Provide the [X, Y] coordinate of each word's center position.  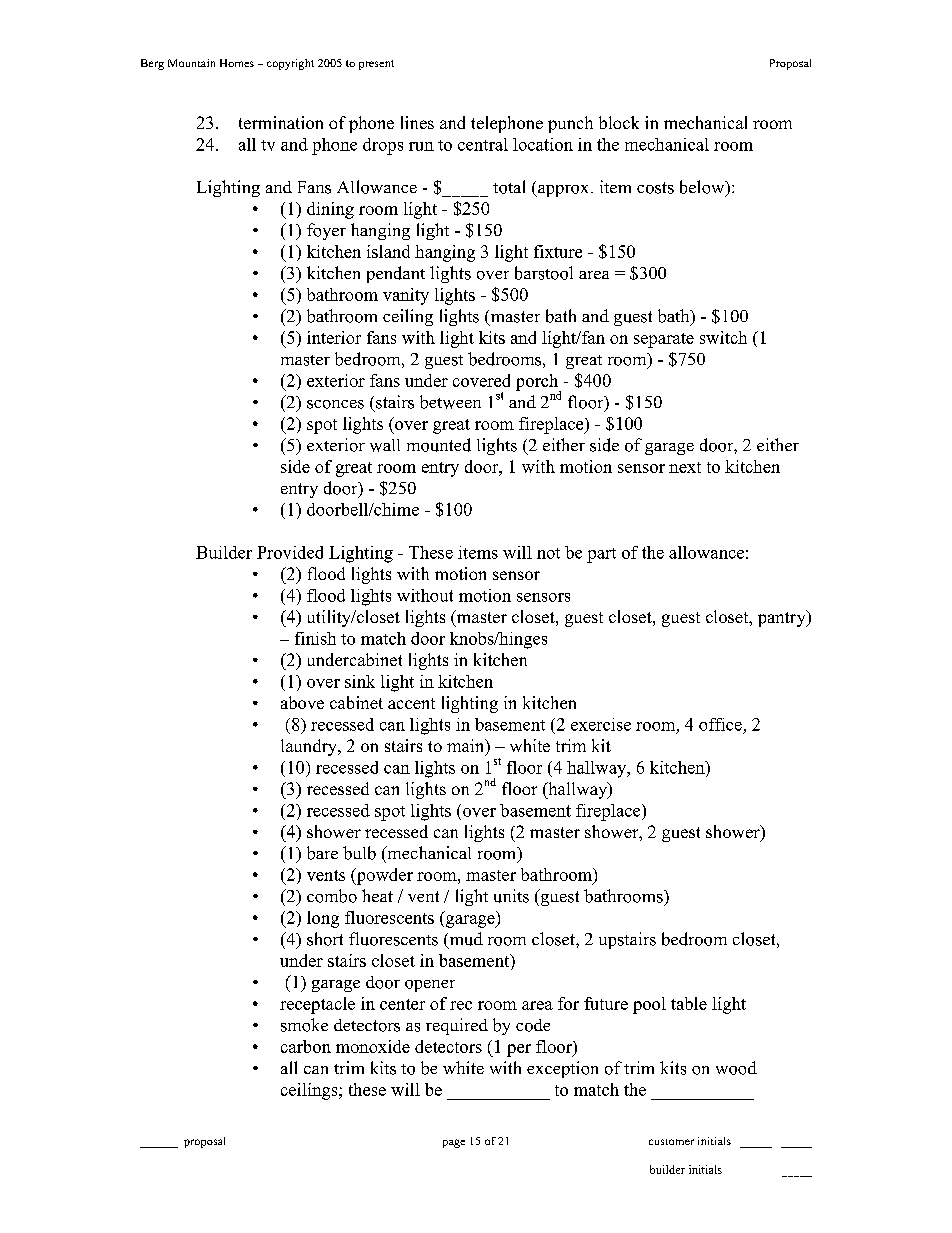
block [619, 122]
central [483, 144]
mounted [439, 445]
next [685, 467]
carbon [306, 1046]
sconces [335, 404]
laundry [310, 747]
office [720, 724]
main [467, 747]
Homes [237, 63]
